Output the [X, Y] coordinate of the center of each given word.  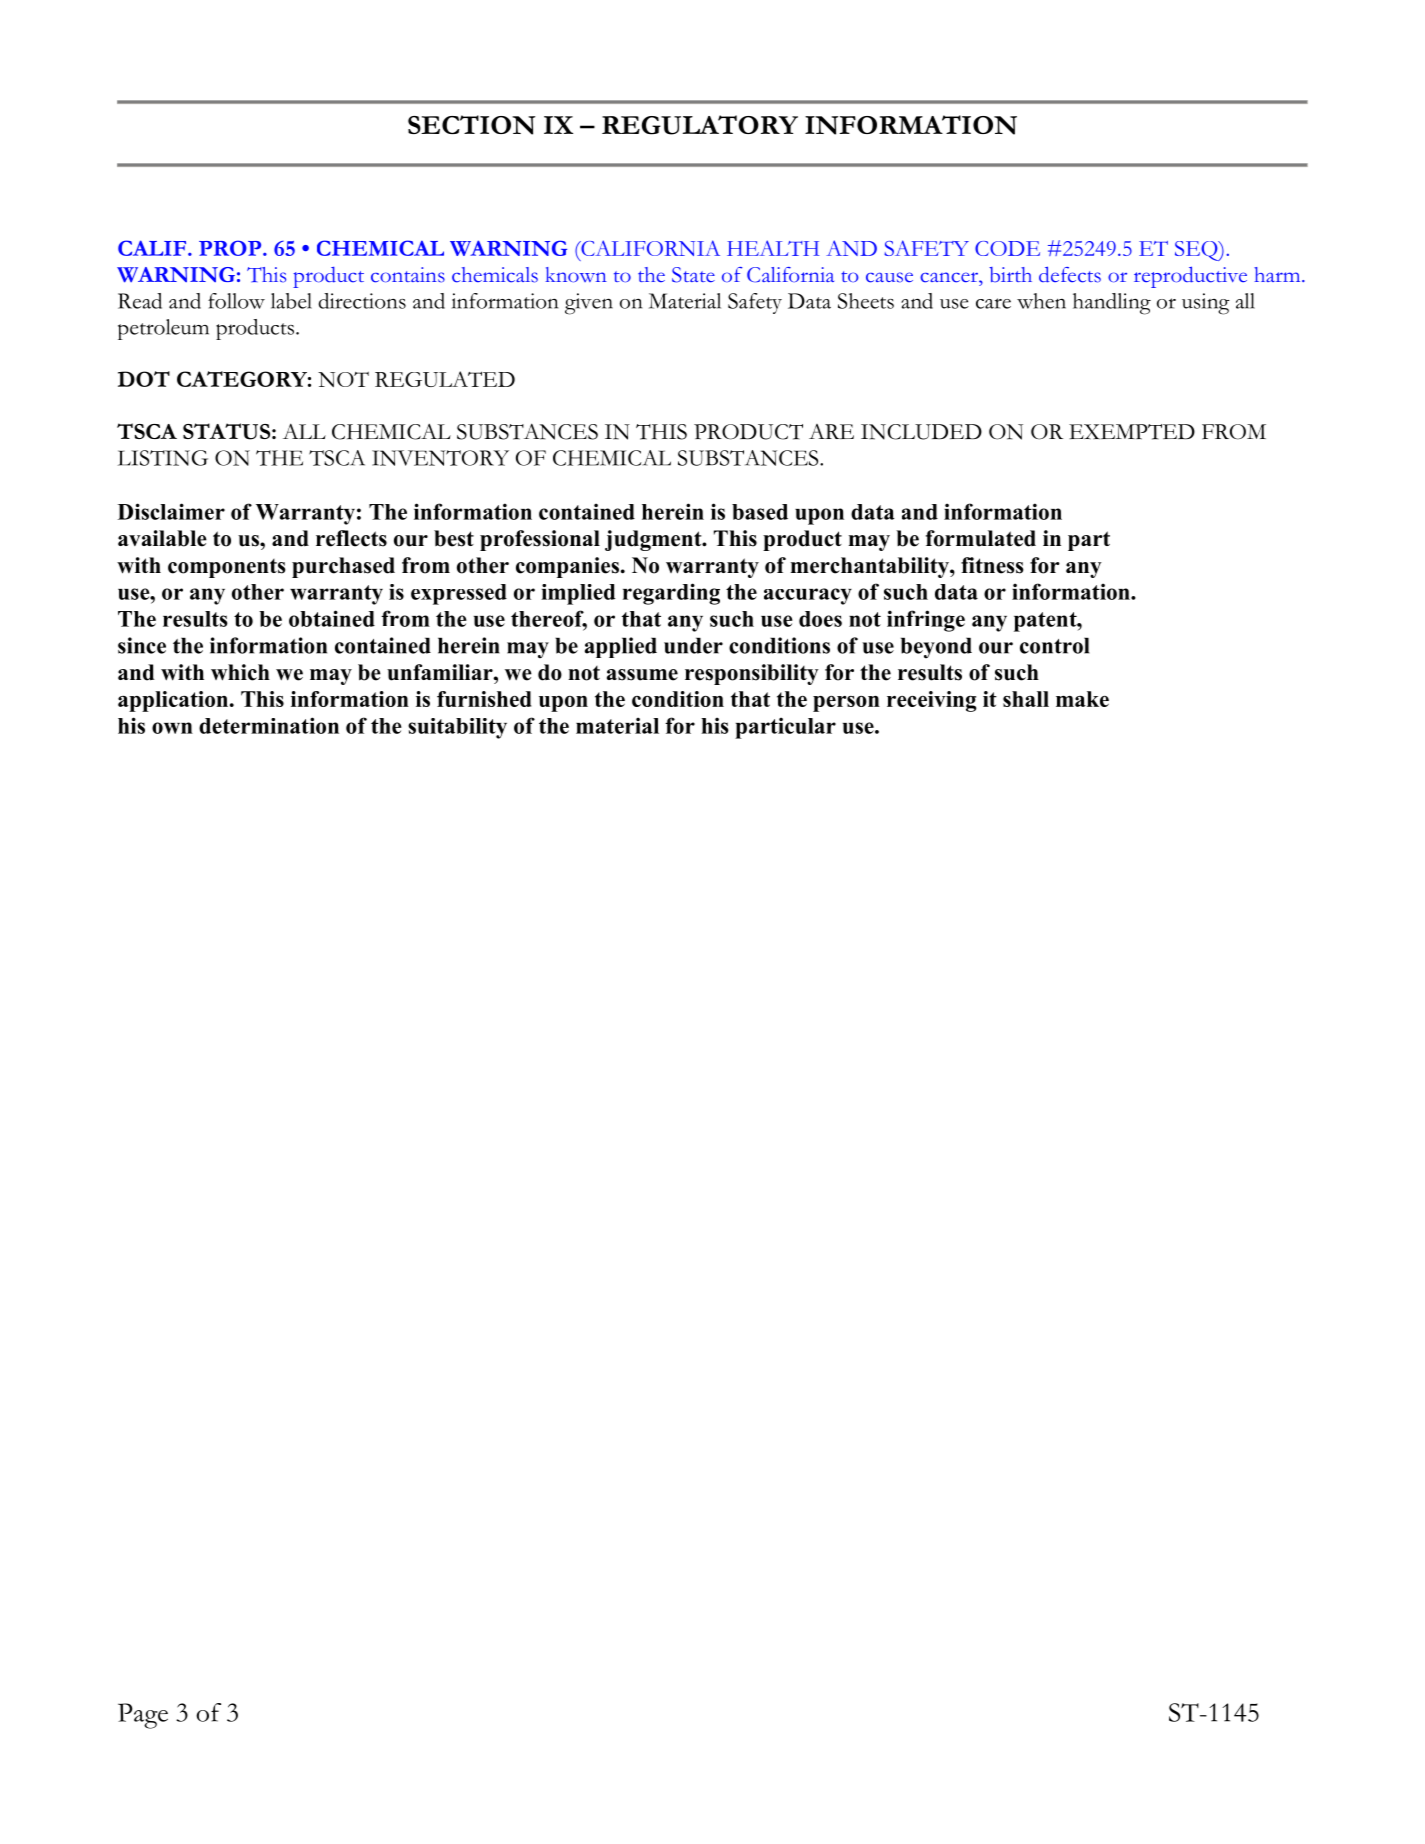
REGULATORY [700, 125]
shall [1026, 699]
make [1082, 699]
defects [1070, 274]
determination [269, 725]
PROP [231, 248]
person [846, 704]
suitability [457, 728]
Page [143, 1716]
